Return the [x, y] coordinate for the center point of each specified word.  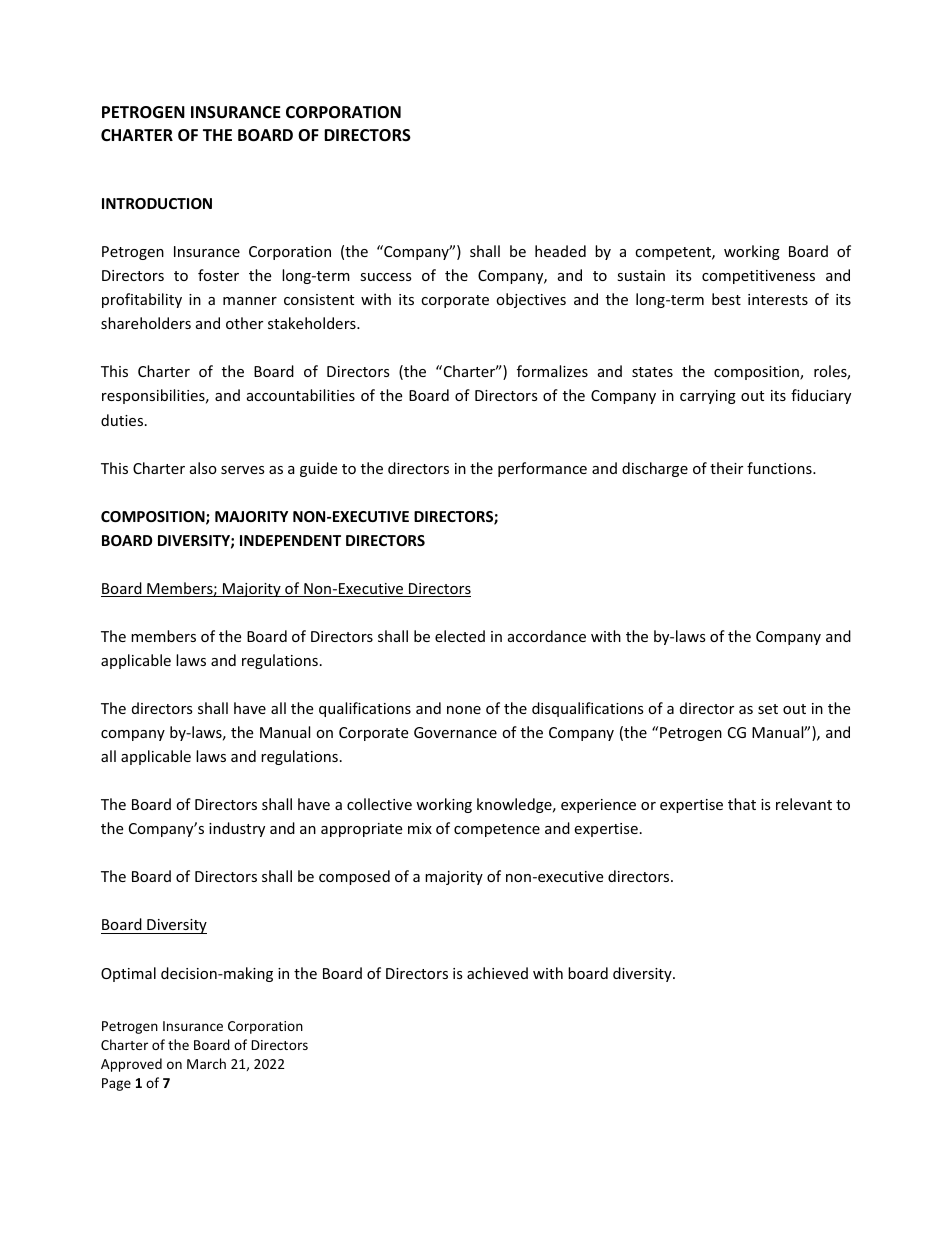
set [768, 709]
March [206, 1063]
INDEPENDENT [290, 540]
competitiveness [758, 277]
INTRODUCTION [157, 203]
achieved [497, 973]
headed [560, 251]
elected [460, 636]
